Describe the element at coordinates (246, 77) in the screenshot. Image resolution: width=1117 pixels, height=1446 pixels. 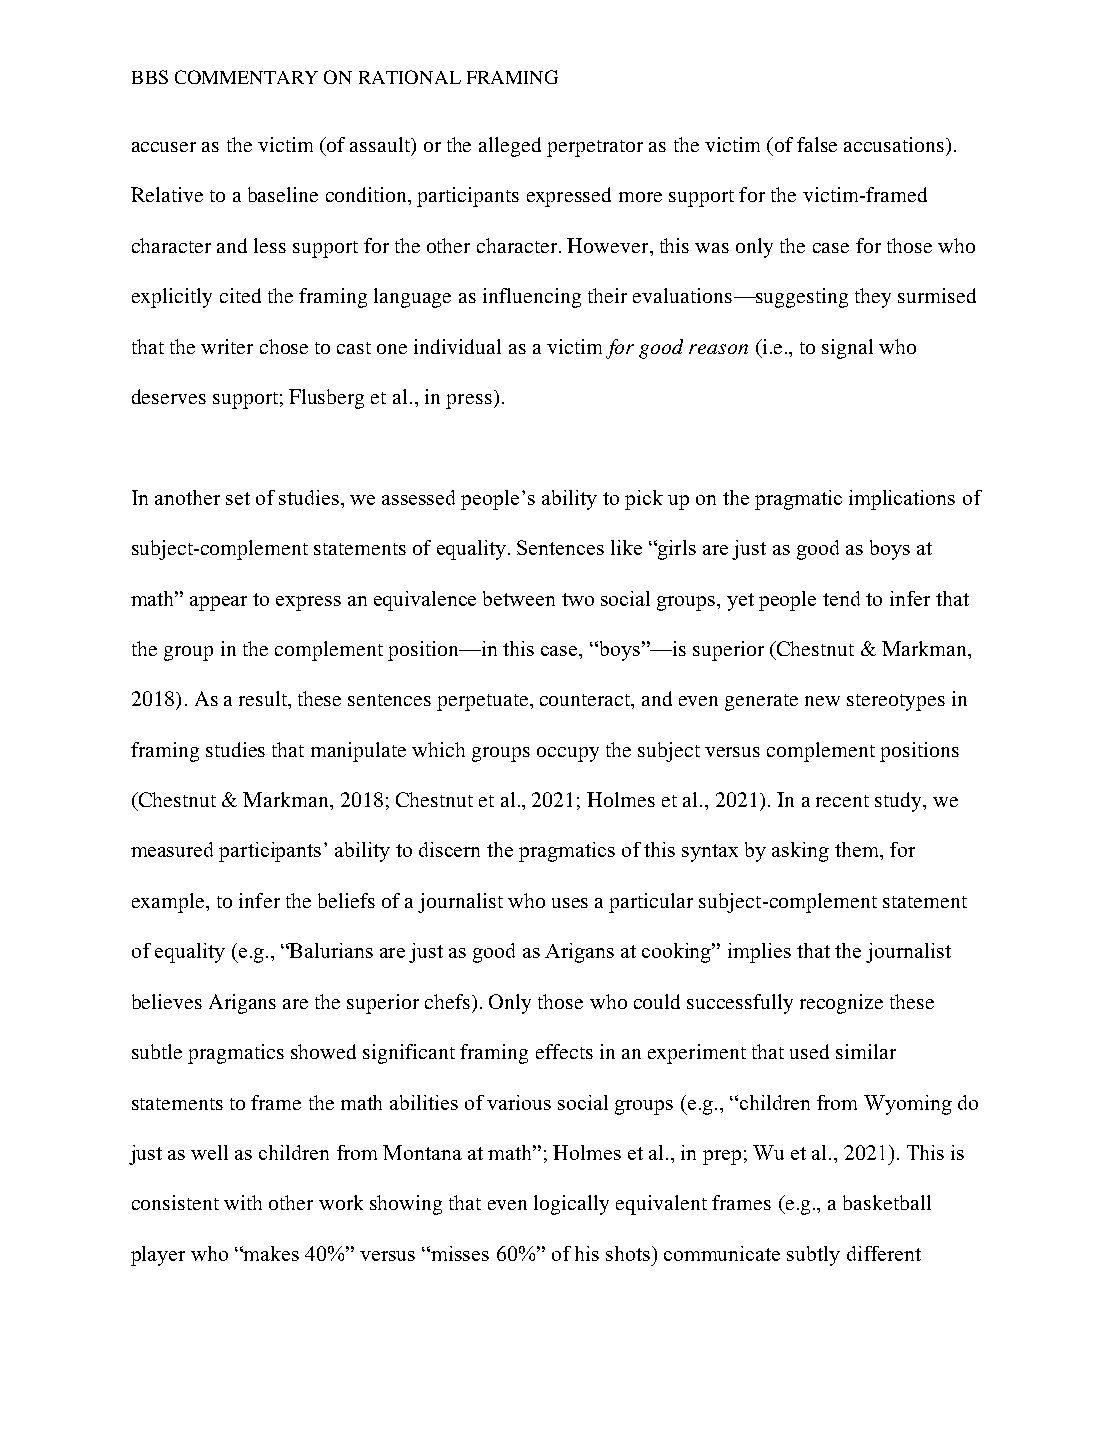
I see `COMMENTARY` at that location.
